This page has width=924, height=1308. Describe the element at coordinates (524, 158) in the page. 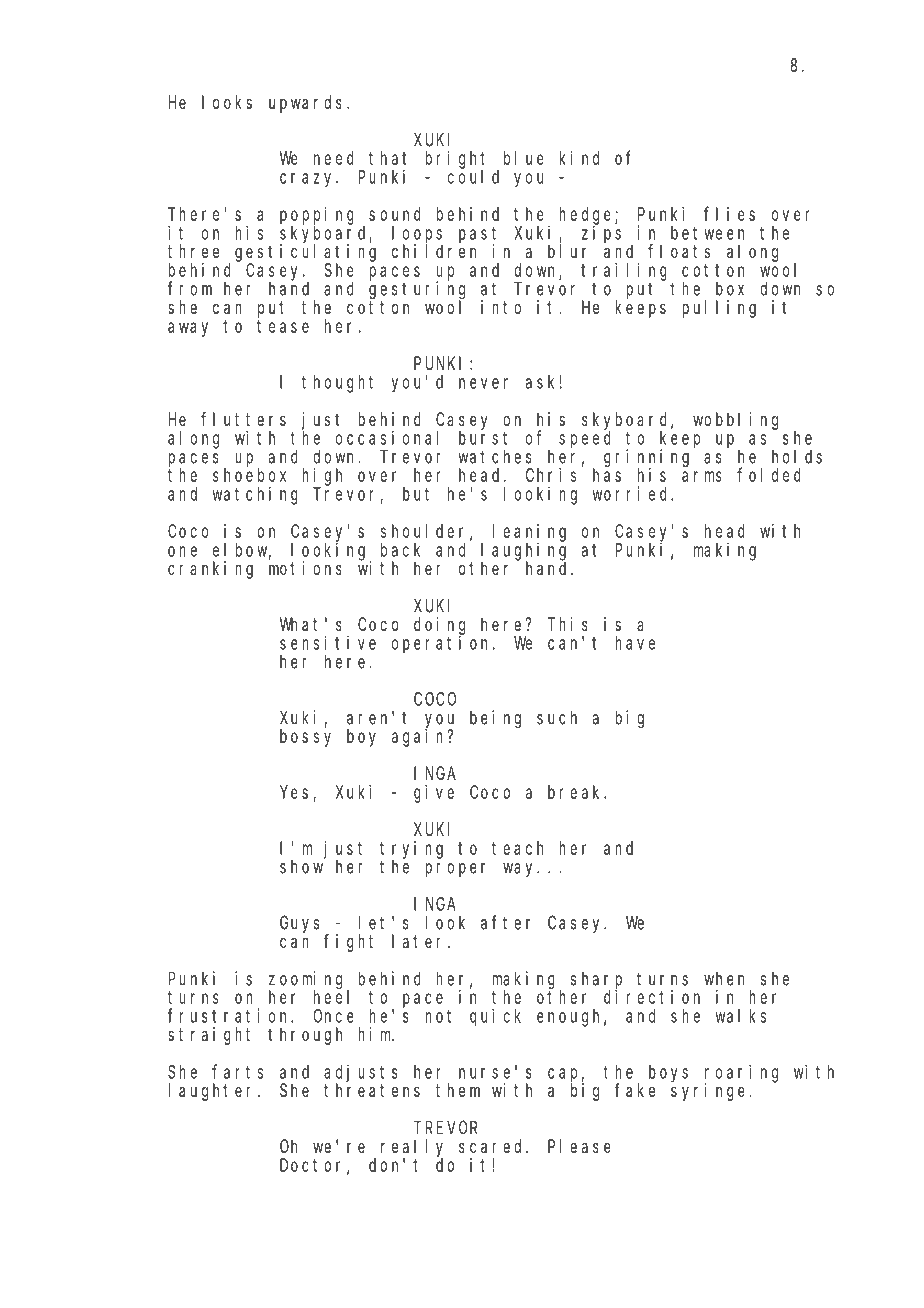

I see `blue` at that location.
